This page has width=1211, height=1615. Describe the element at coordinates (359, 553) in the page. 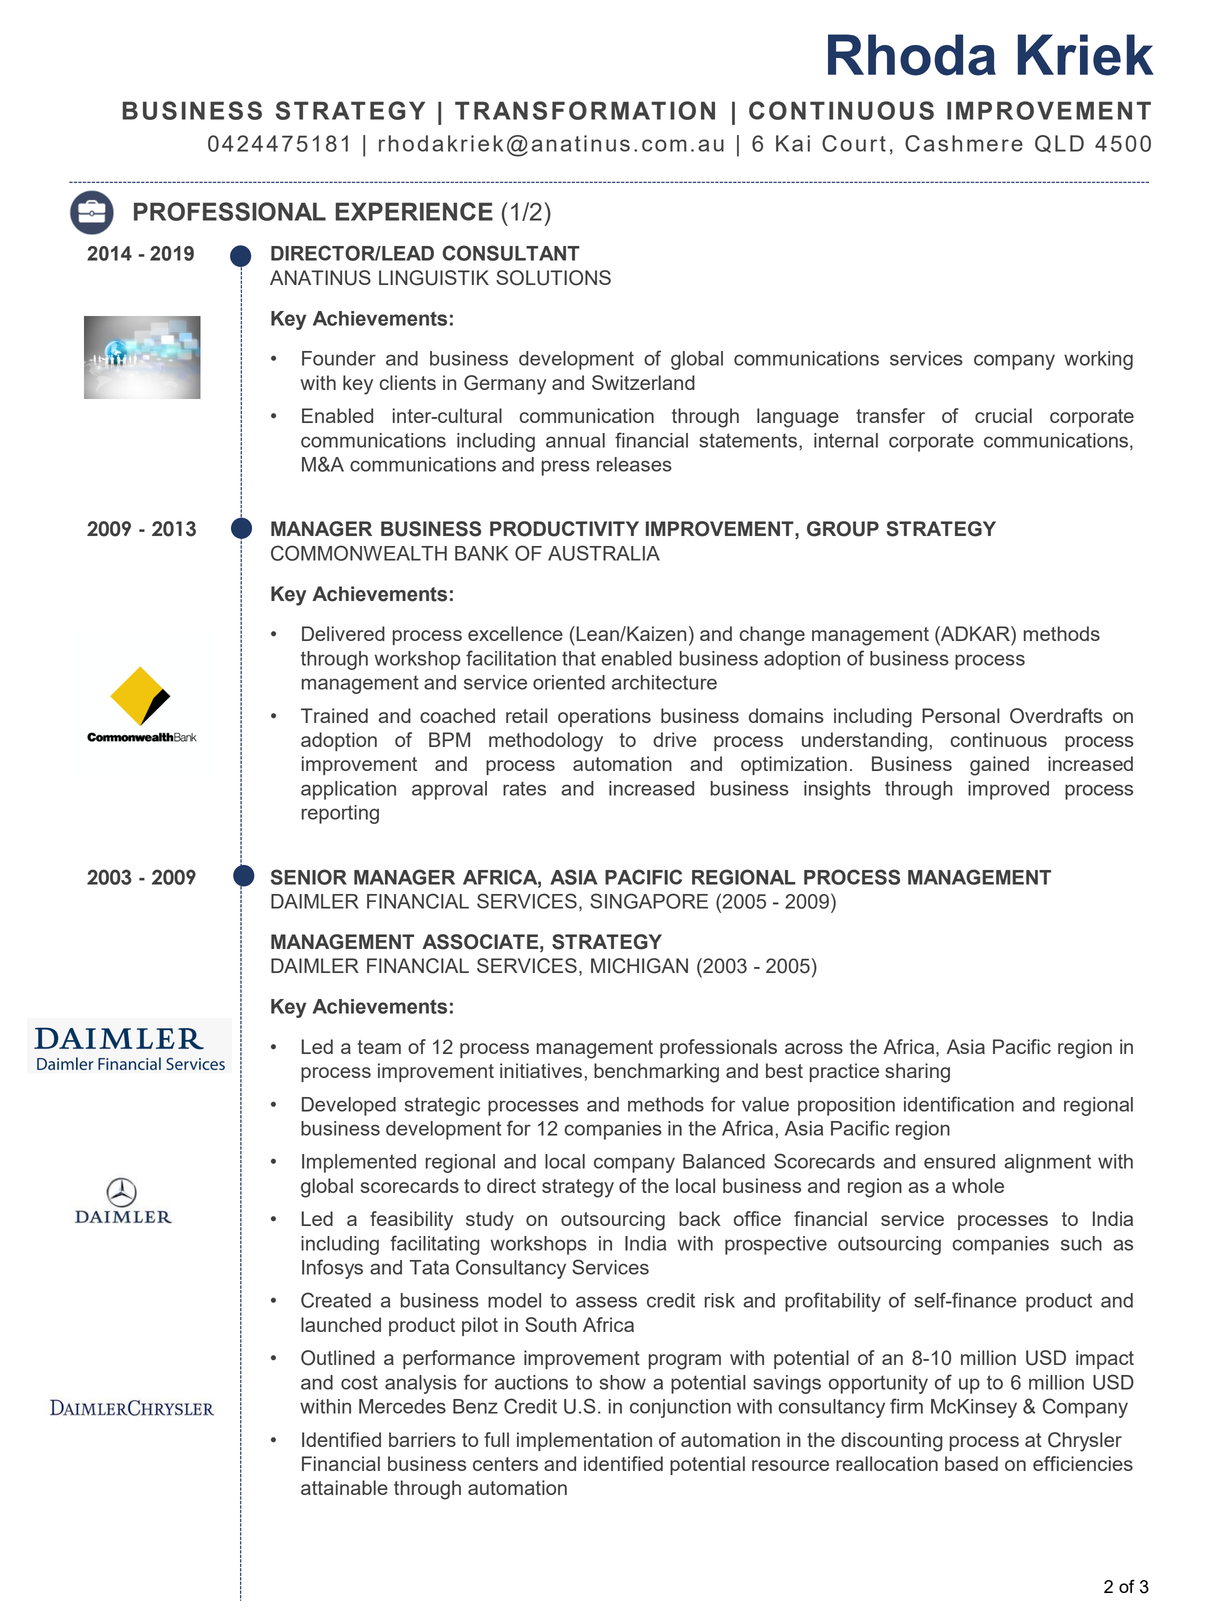

I see `COMMONWEALTH` at that location.
